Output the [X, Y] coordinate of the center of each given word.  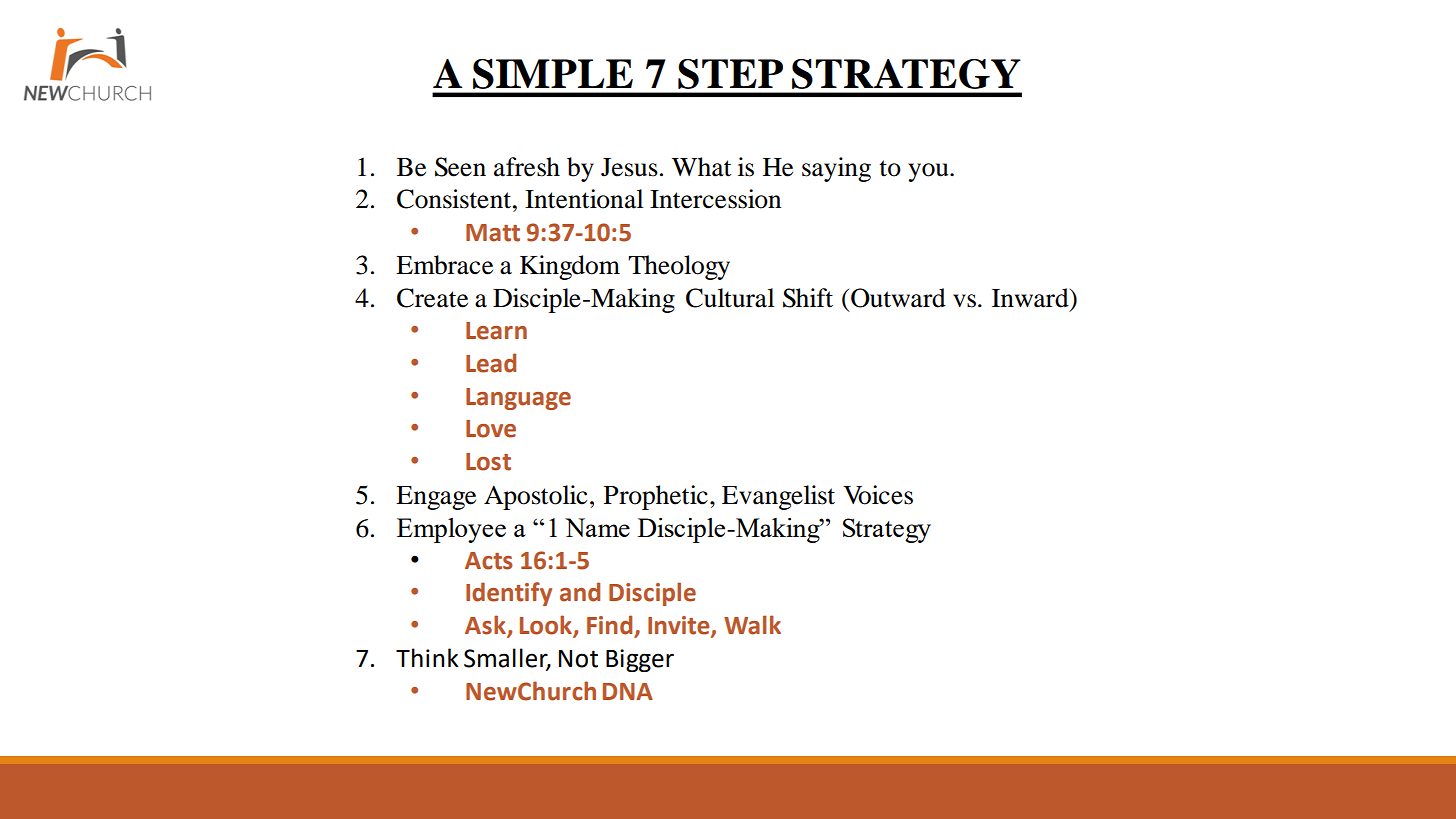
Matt [493, 233]
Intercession [715, 199]
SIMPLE [553, 74]
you [929, 172]
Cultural [730, 298]
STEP [730, 74]
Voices [878, 495]
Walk [752, 625]
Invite [680, 626]
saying [836, 169]
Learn [496, 331]
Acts [488, 561]
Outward [898, 298]
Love [491, 429]
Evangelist [778, 497]
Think [427, 657]
